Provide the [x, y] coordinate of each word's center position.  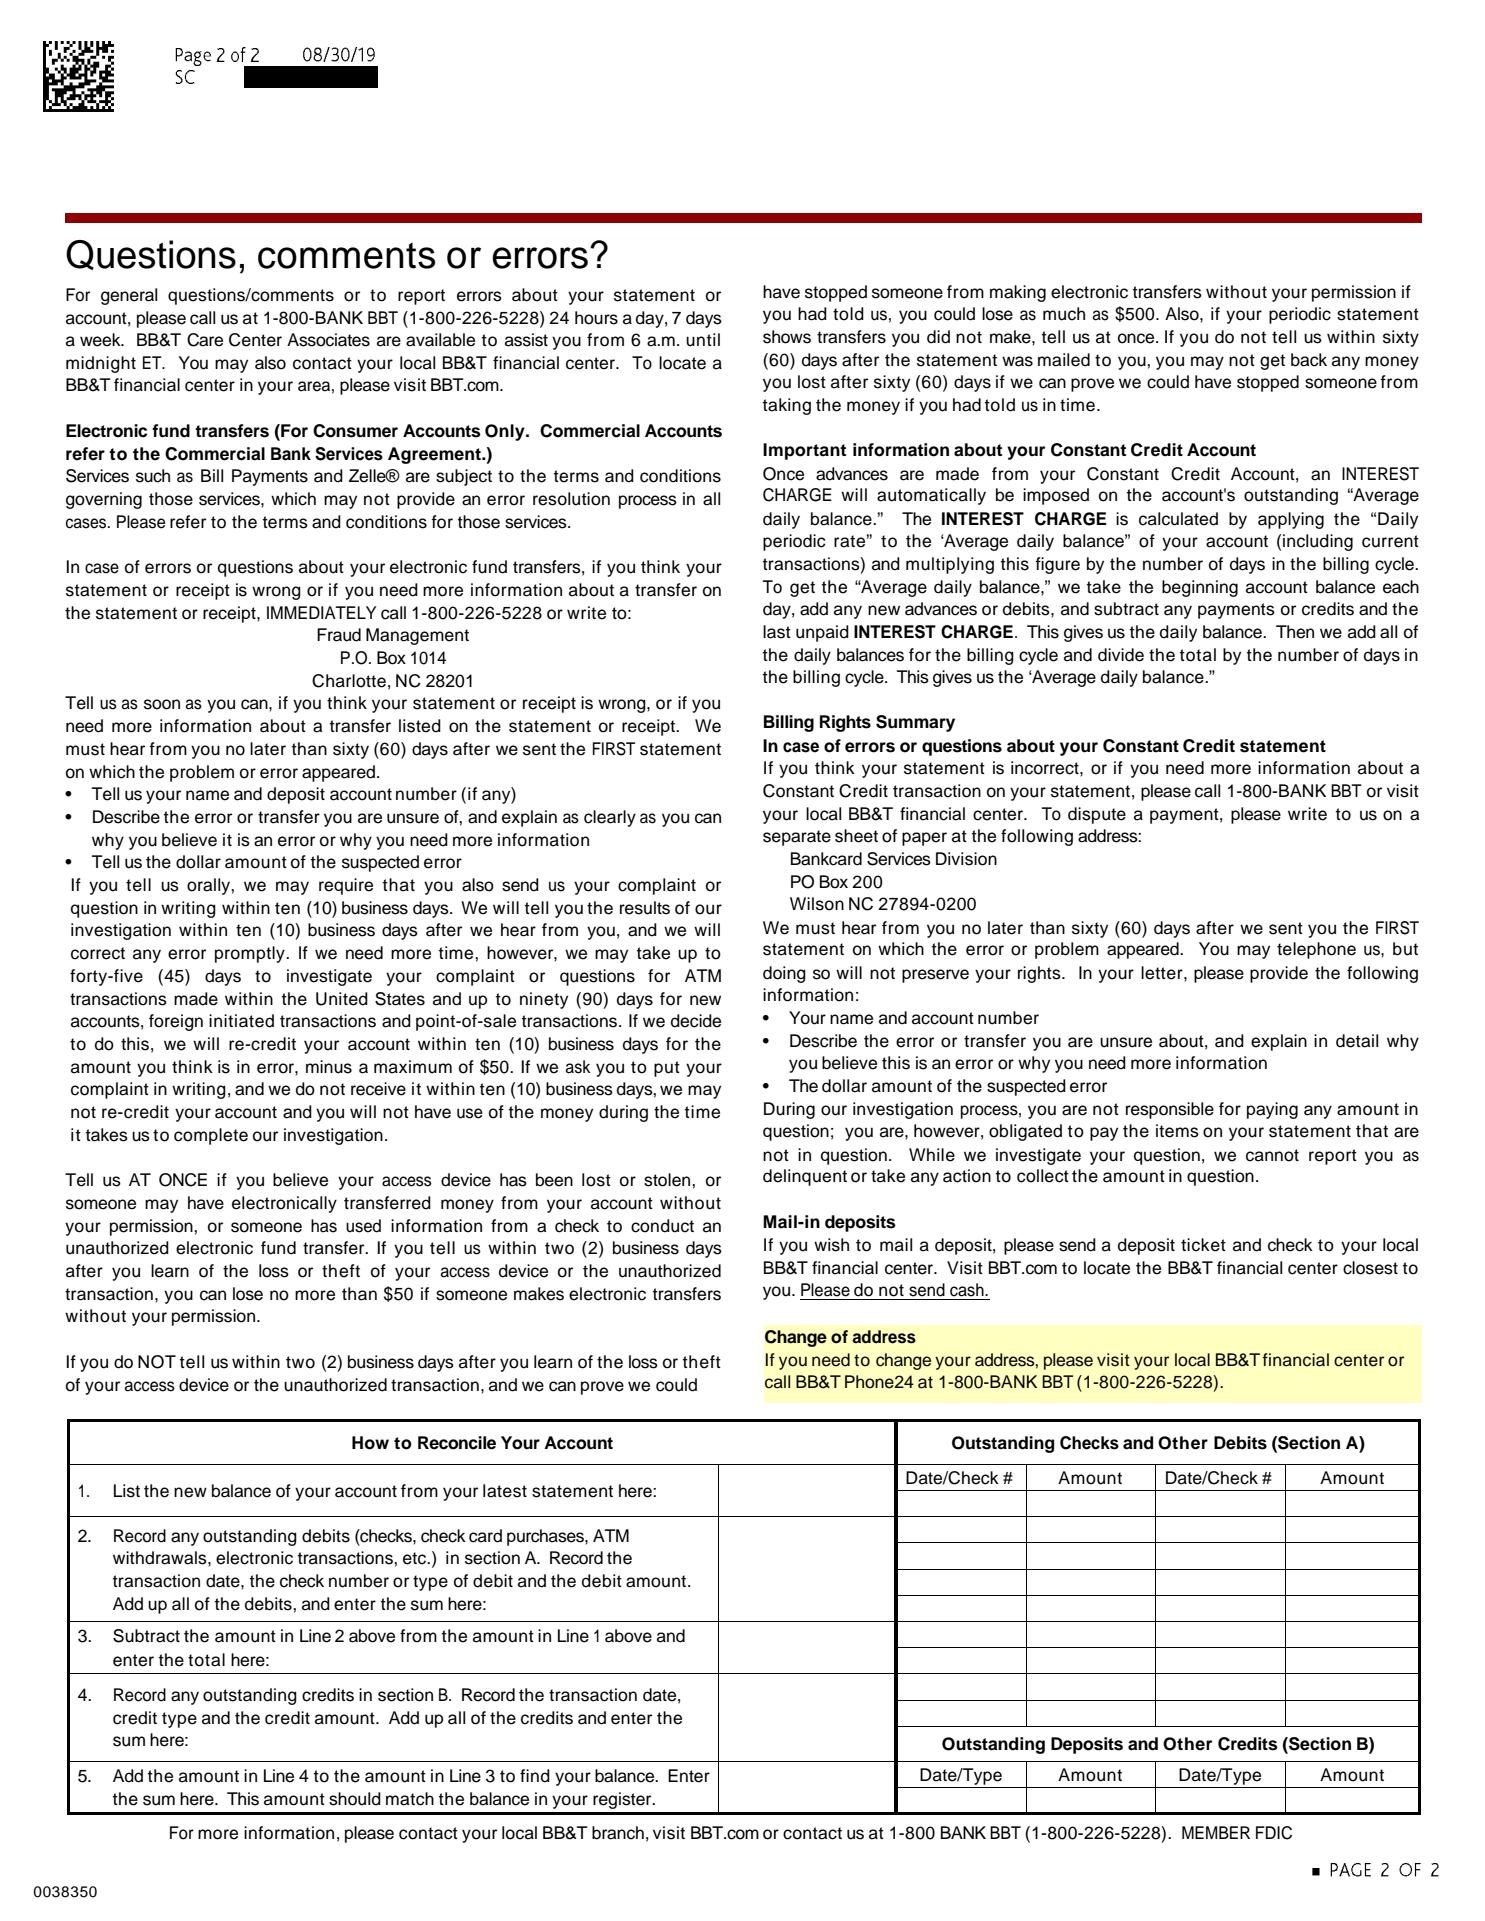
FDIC [1274, 1833]
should [355, 1799]
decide [696, 1021]
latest [505, 1491]
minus [329, 1067]
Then [1295, 632]
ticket [1203, 1245]
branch [618, 1833]
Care [205, 340]
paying [1272, 1110]
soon [162, 704]
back [1309, 360]
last [777, 632]
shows [787, 337]
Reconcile [457, 1443]
